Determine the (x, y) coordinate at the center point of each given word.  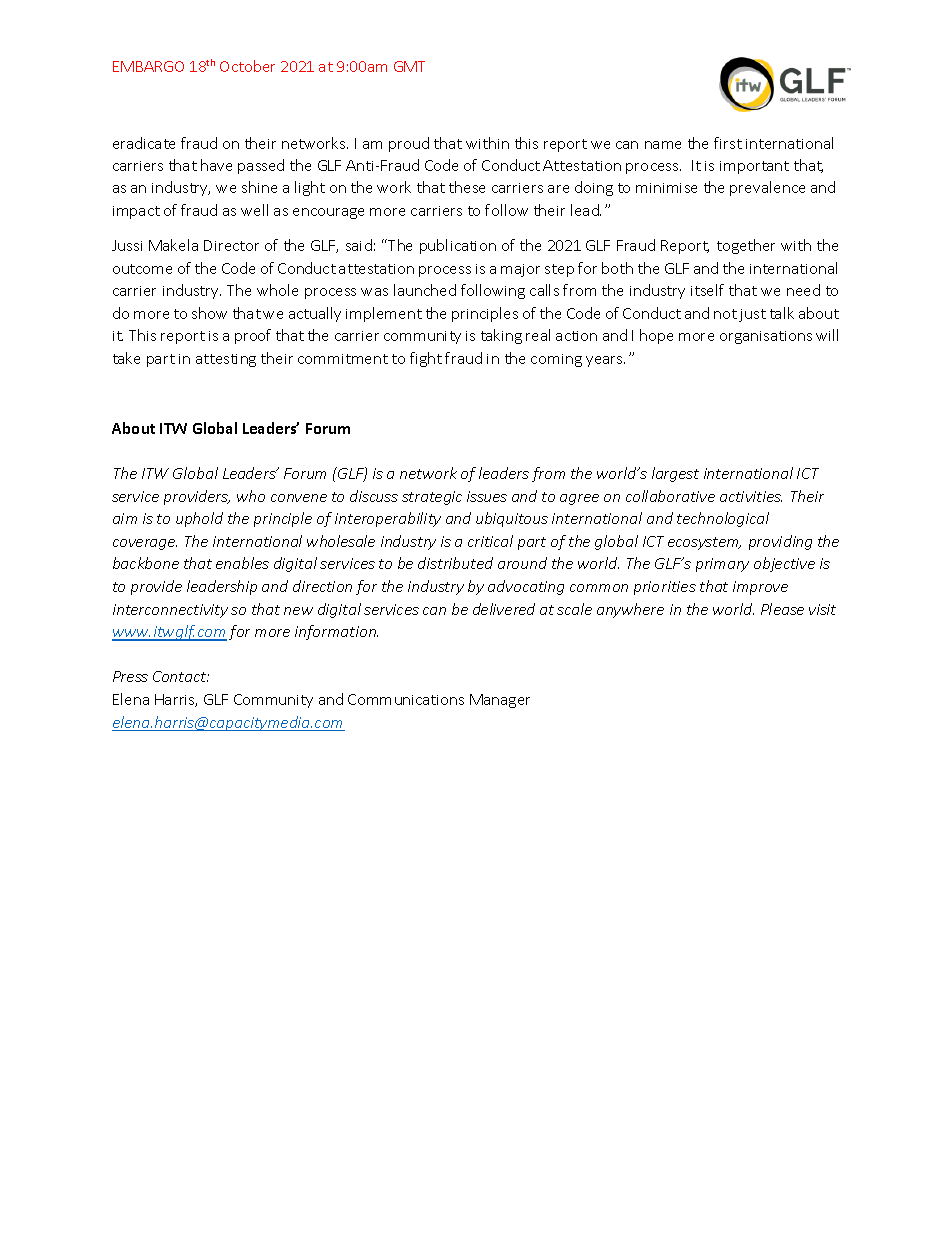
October (247, 66)
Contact (181, 676)
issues (487, 496)
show (209, 313)
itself (707, 290)
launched (425, 290)
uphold (199, 519)
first (728, 143)
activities (751, 496)
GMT (409, 66)
